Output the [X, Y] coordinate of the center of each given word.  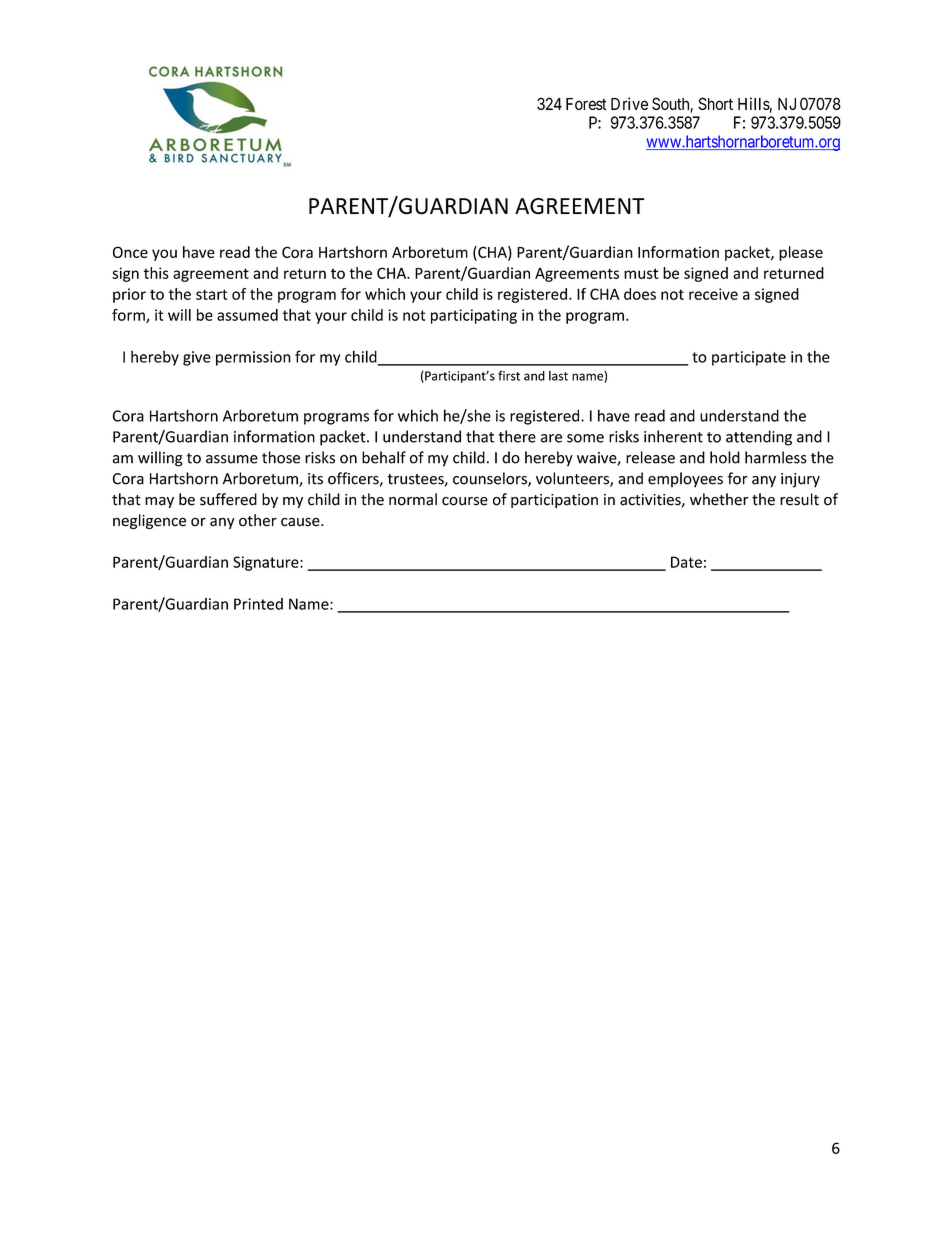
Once [130, 252]
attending [759, 438]
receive [713, 294]
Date [686, 562]
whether [719, 499]
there [517, 436]
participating [474, 316]
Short [715, 103]
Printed [258, 604]
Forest [586, 104]
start [212, 294]
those [281, 457]
